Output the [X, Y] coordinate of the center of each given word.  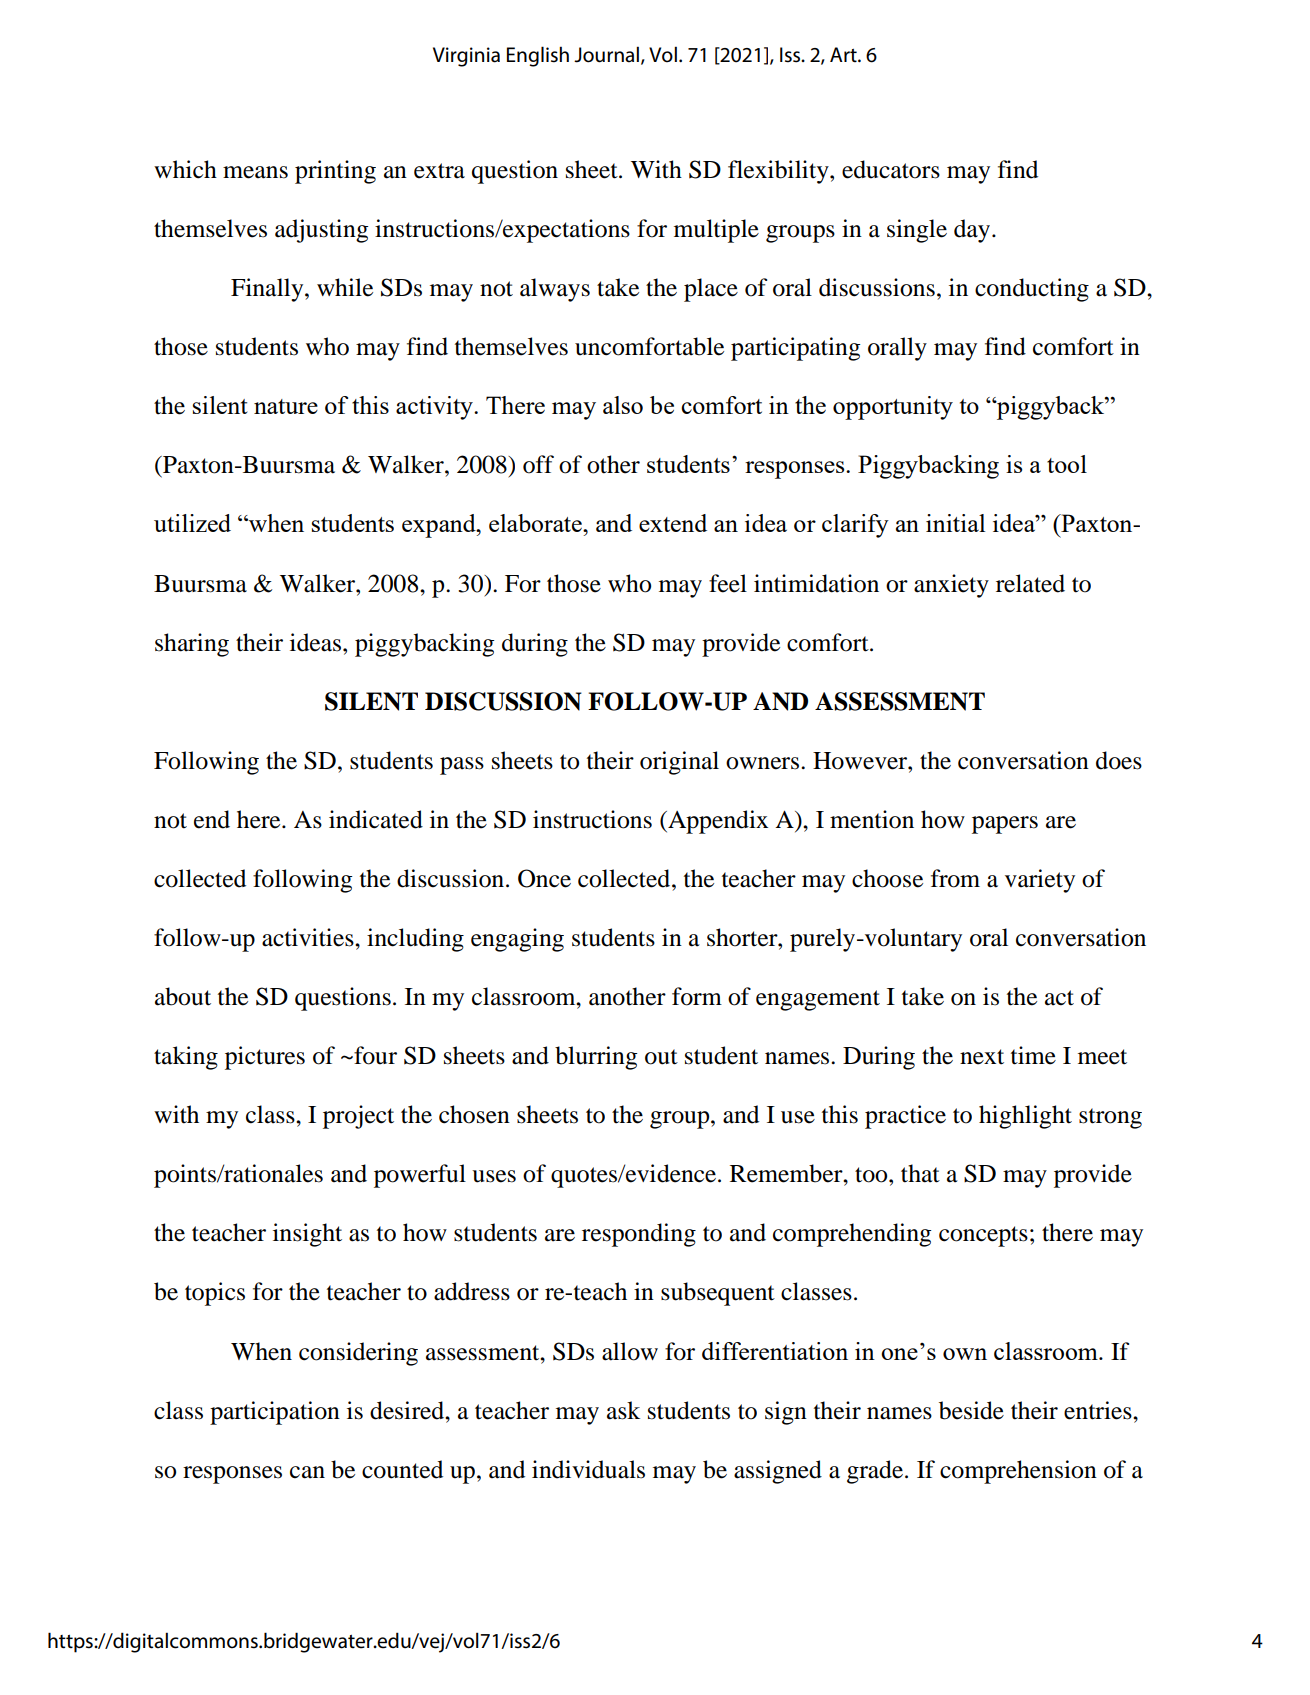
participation [275, 1413]
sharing [192, 645]
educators [891, 169]
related [1030, 583]
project [358, 1117]
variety [1040, 881]
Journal [608, 55]
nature [286, 406]
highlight [1025, 1117]
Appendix [717, 822]
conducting [1032, 290]
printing [335, 172]
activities [309, 937]
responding [639, 1235]
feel [728, 583]
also [623, 405]
